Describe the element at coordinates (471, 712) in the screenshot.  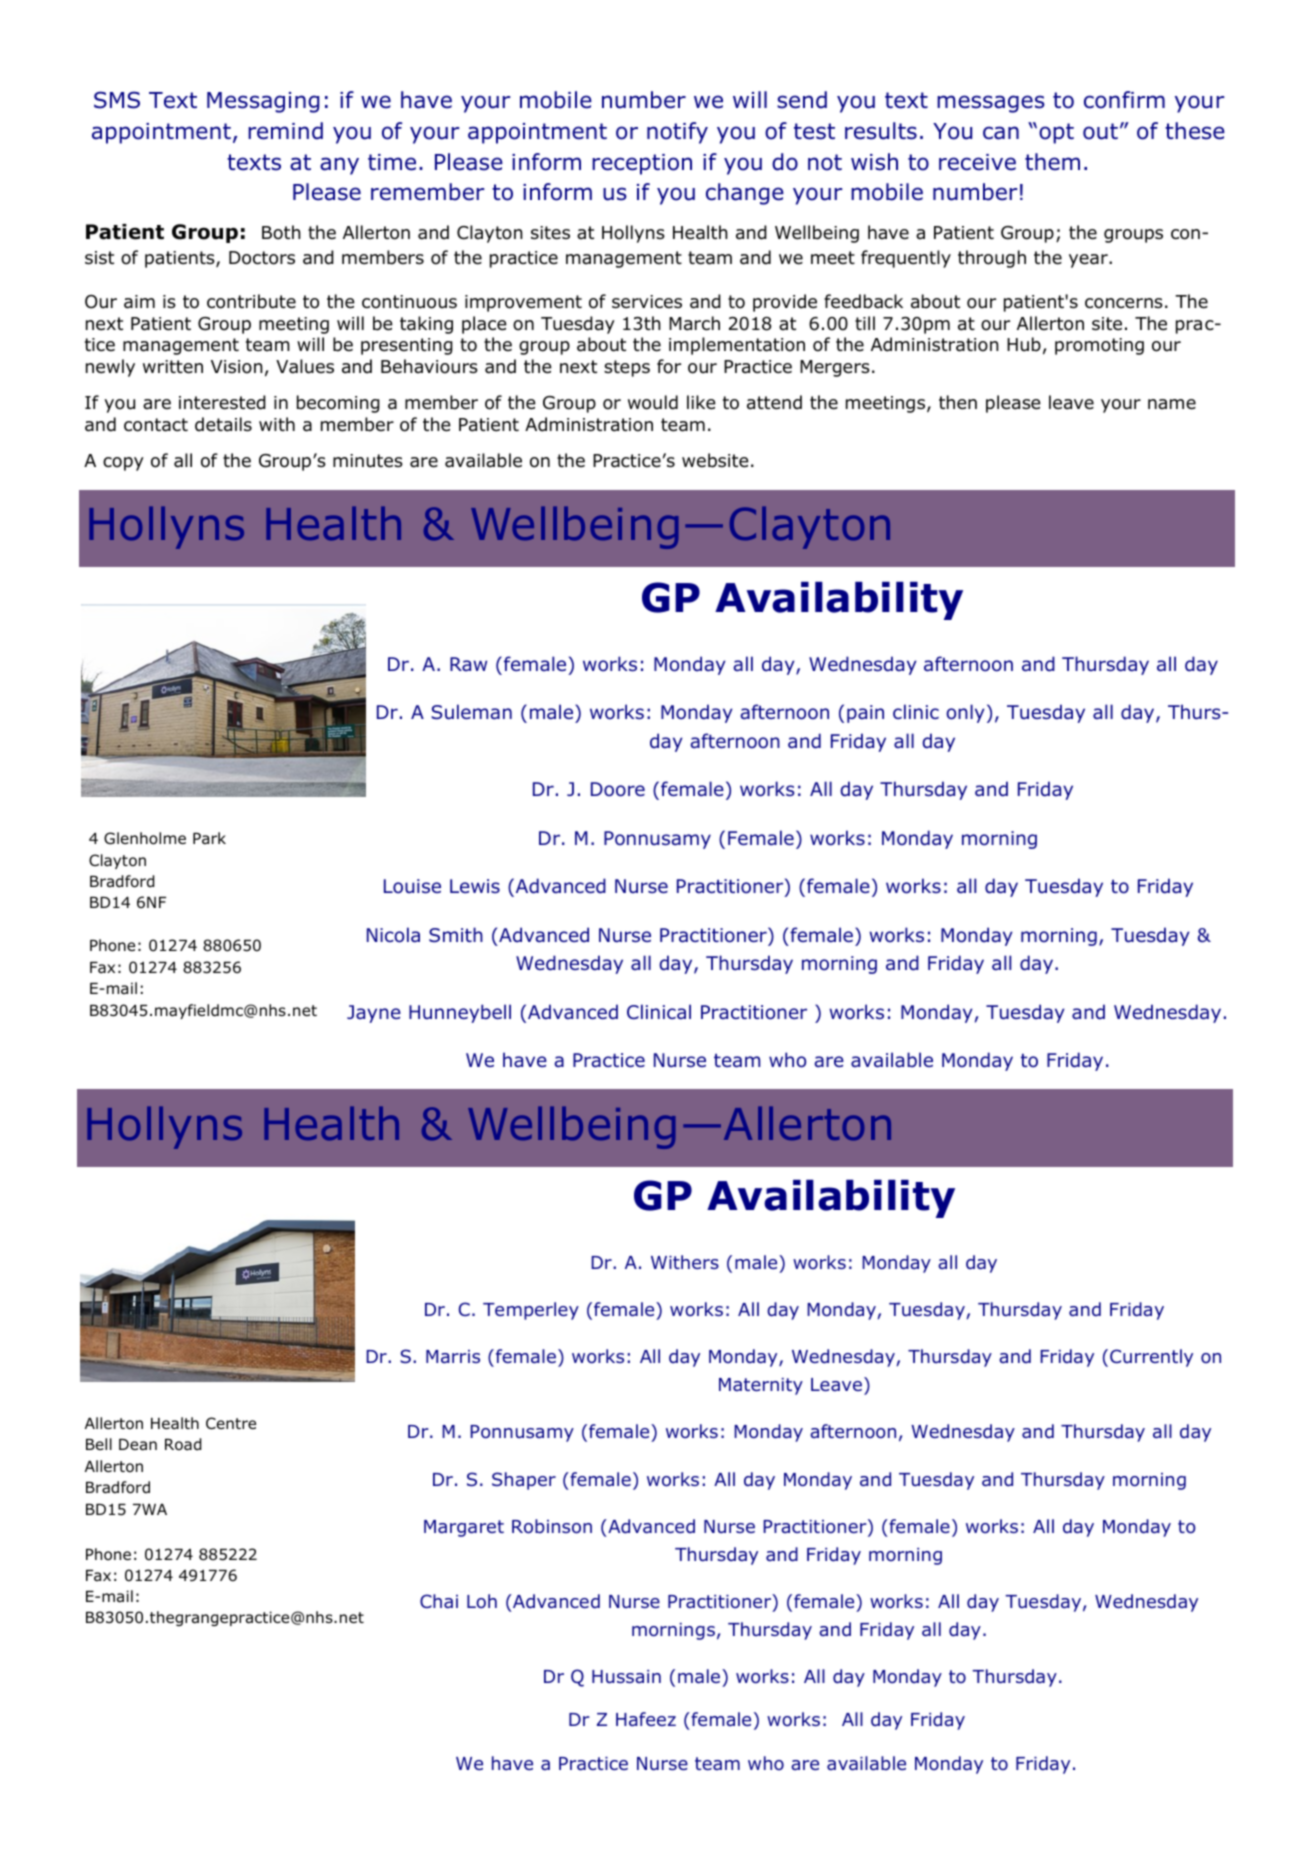
I see `Suleman` at that location.
